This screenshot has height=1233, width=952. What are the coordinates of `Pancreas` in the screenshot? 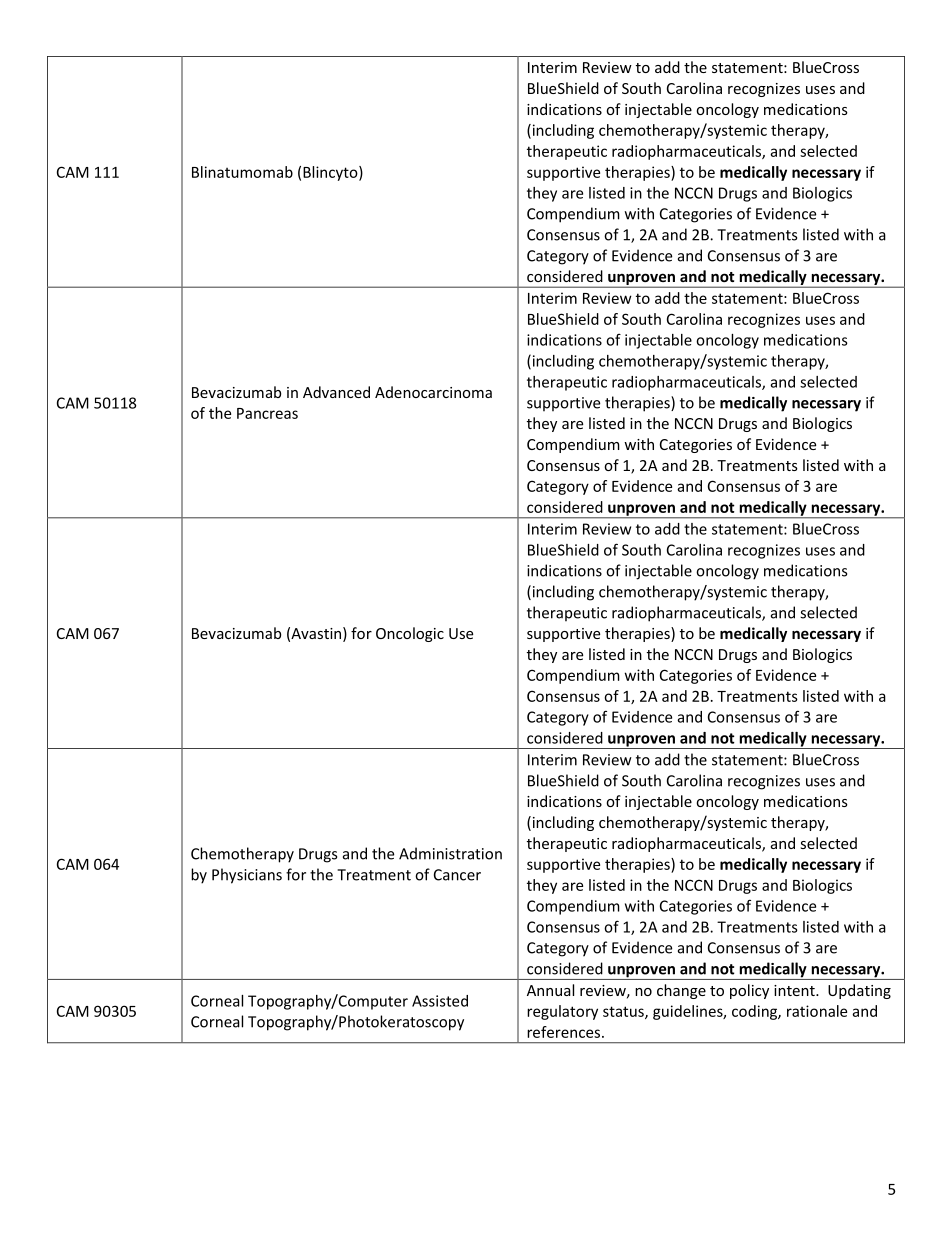 It's located at (267, 413).
